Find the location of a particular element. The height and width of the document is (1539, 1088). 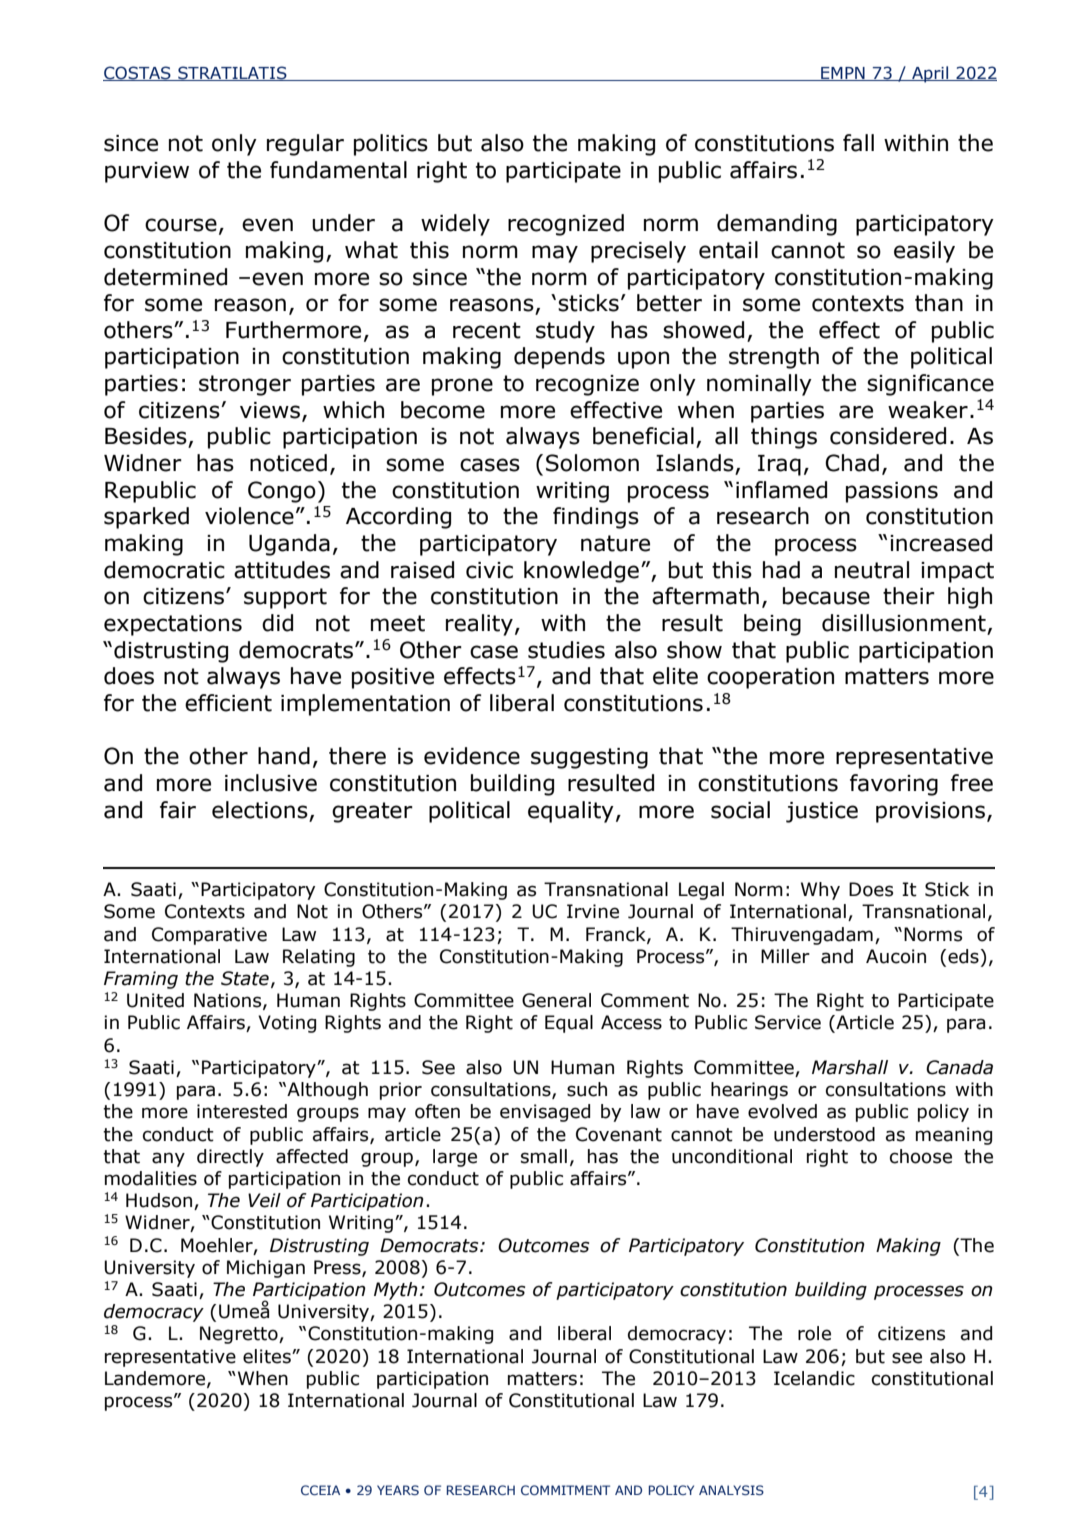

regular is located at coordinates (305, 145).
